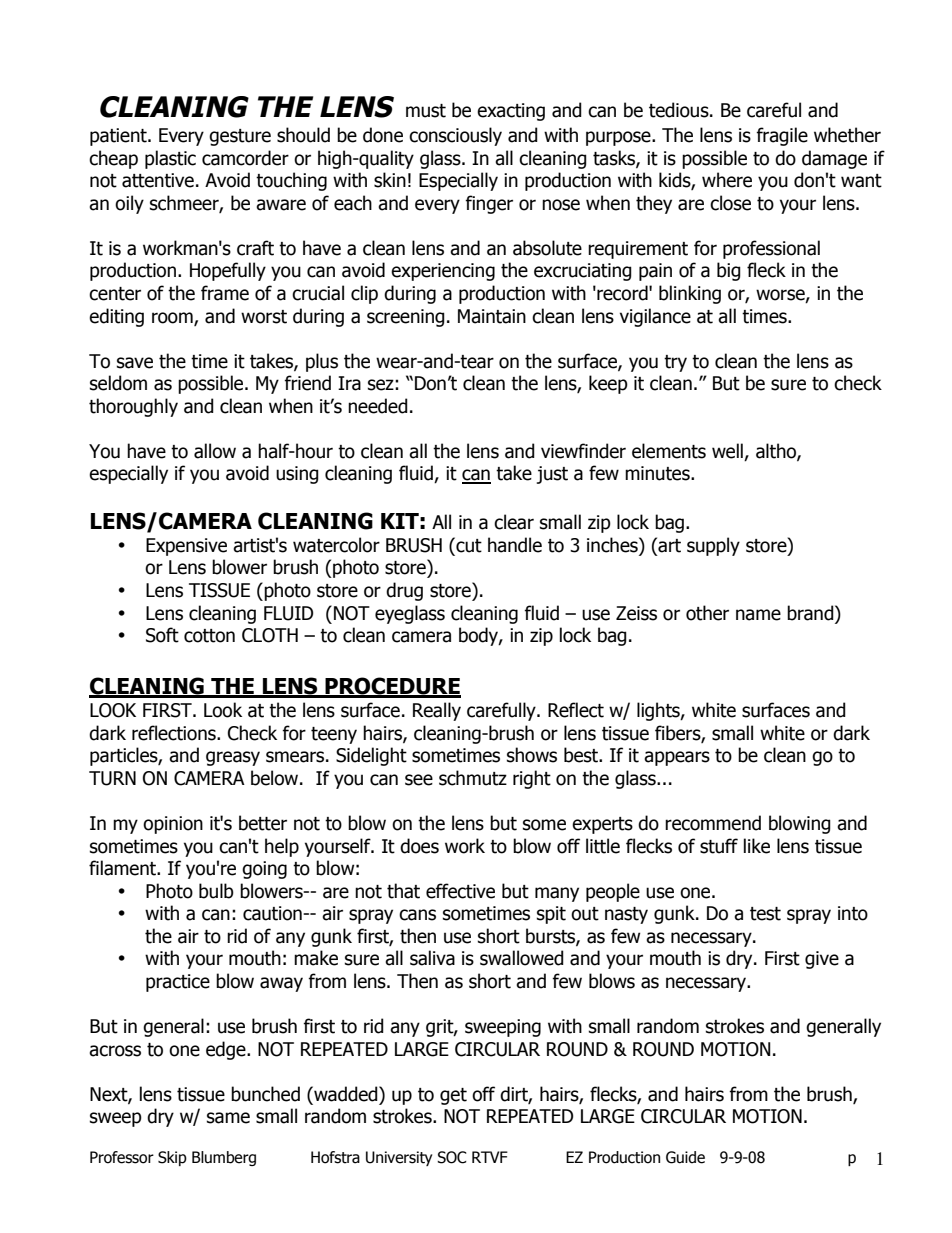 The image size is (952, 1233). Describe the element at coordinates (758, 615) in the image. I see `name` at that location.
